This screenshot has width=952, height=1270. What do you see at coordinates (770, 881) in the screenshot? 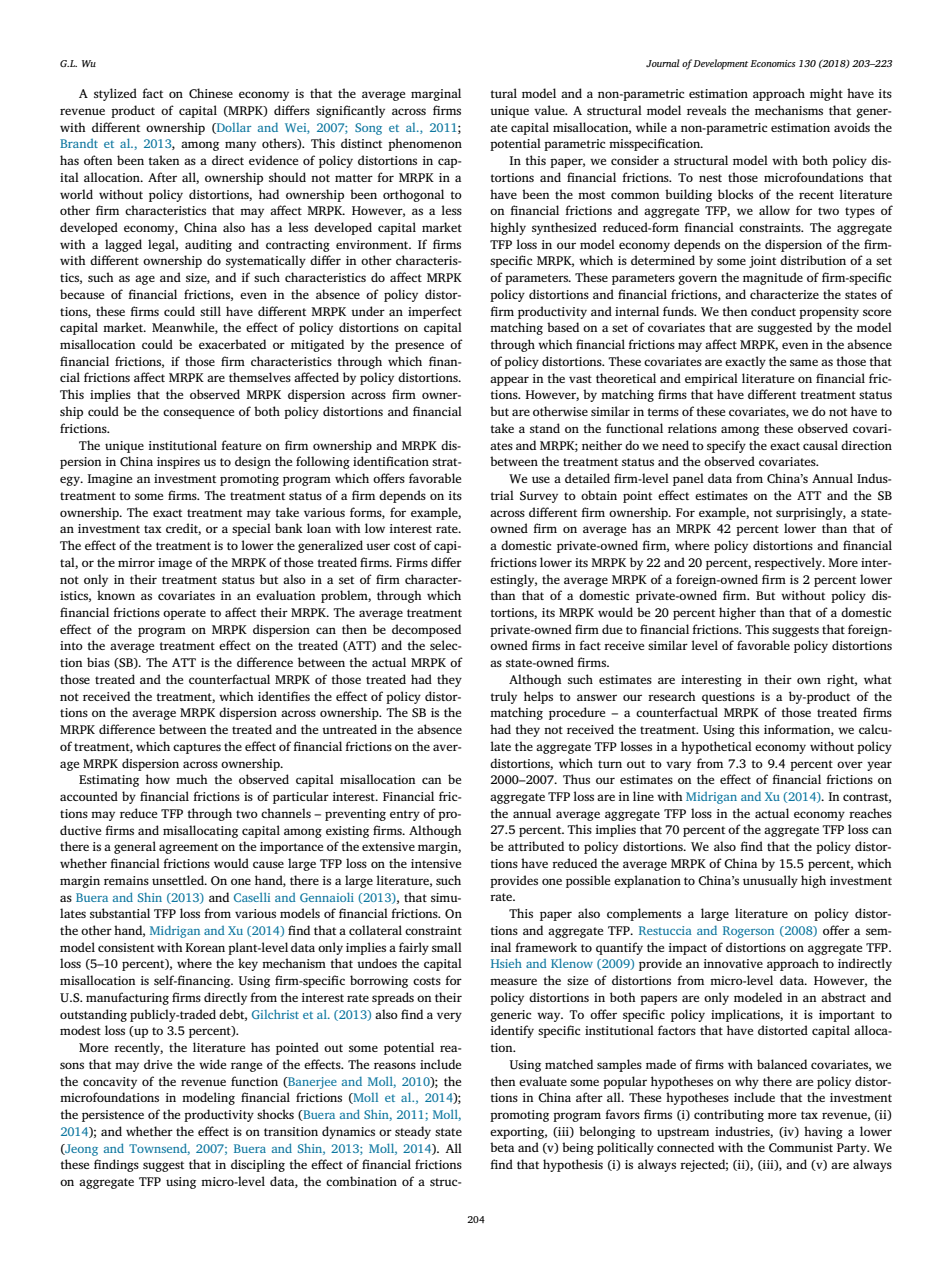
I see `unusually` at bounding box center [770, 881].
